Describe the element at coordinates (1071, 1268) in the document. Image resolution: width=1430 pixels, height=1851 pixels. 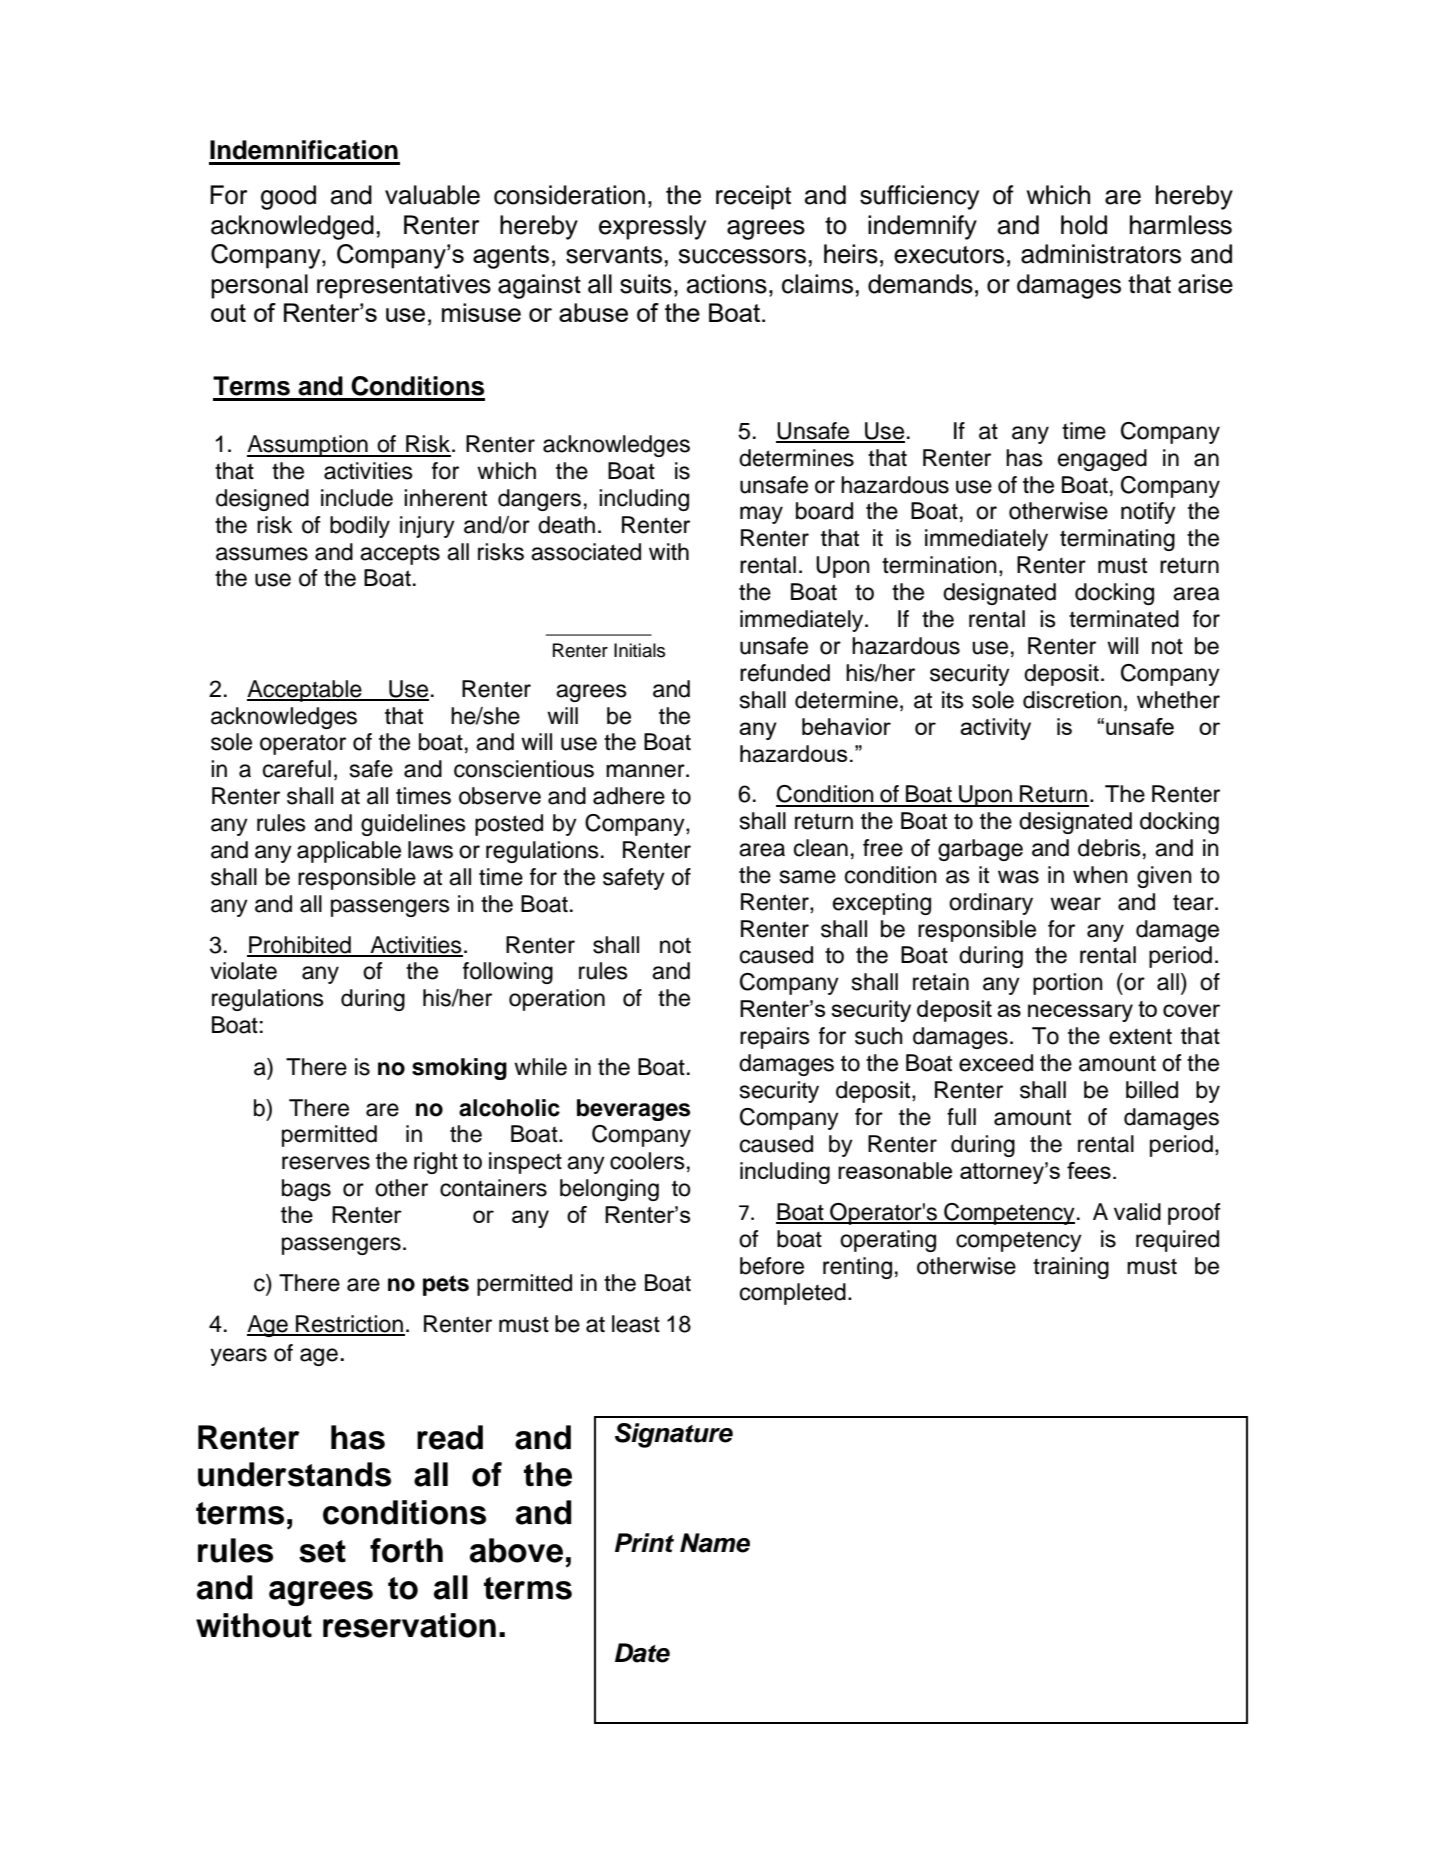
I see `training` at that location.
